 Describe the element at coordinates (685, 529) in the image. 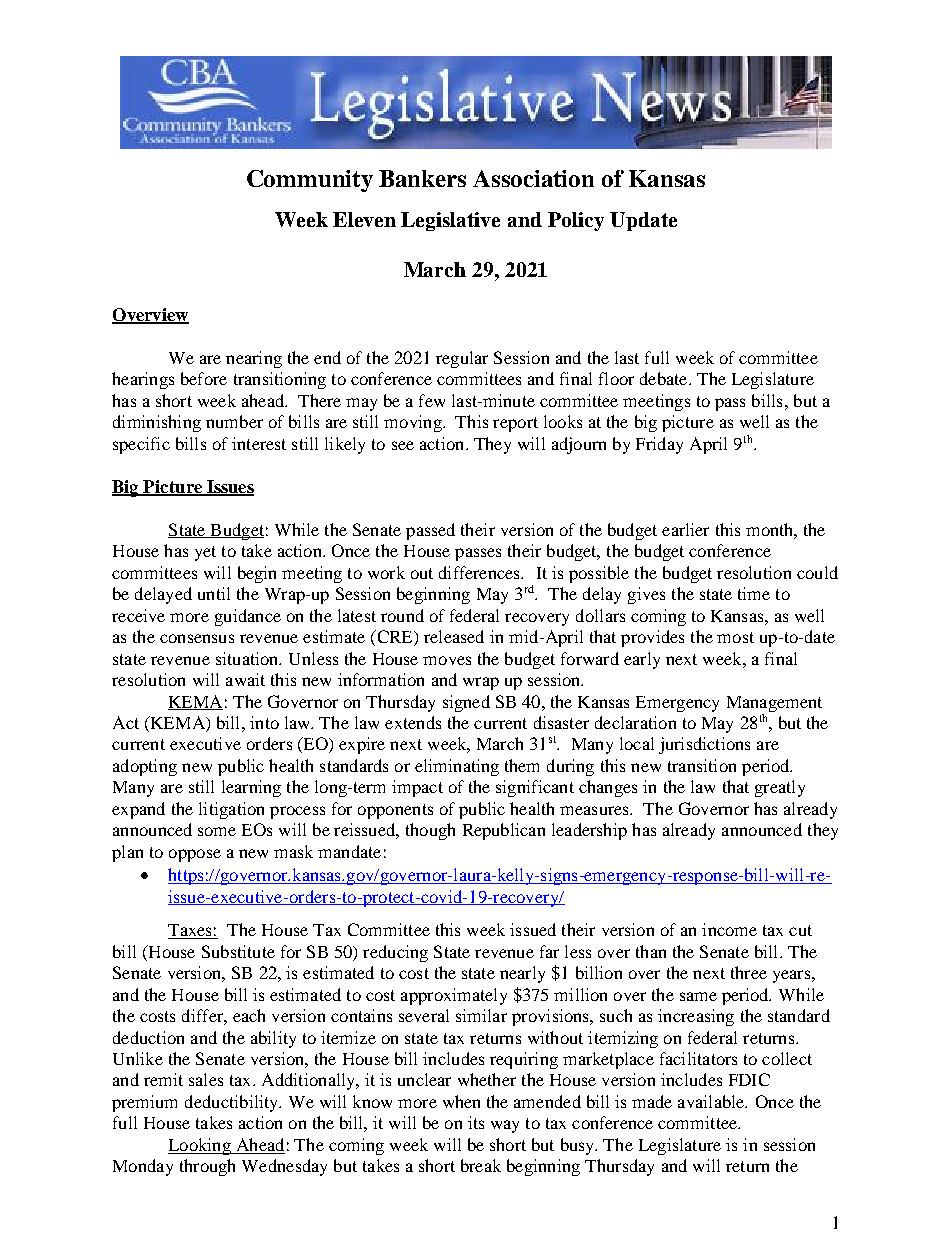

I see `earlier` at that location.
